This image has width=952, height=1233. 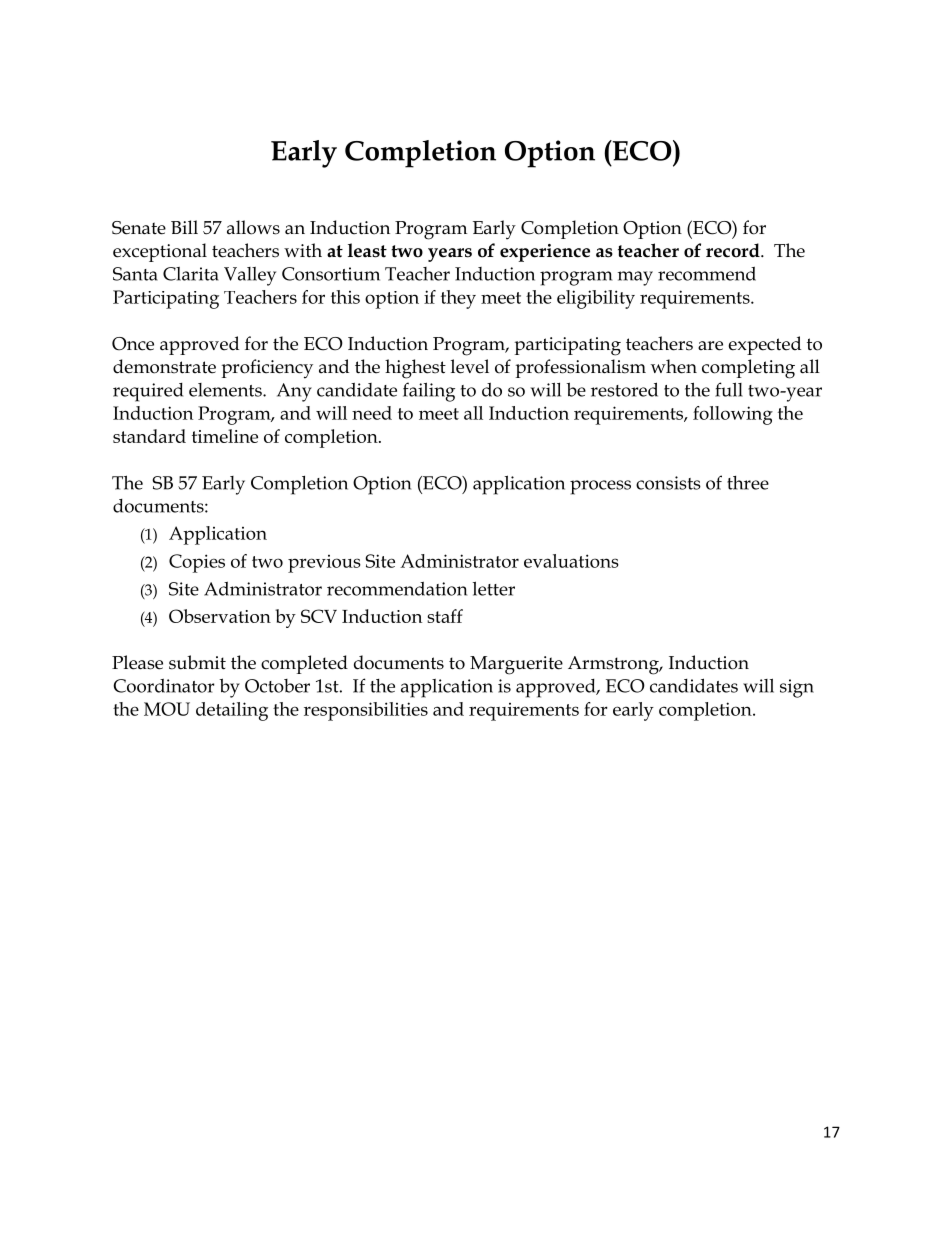 I want to click on detailing, so click(x=232, y=711).
